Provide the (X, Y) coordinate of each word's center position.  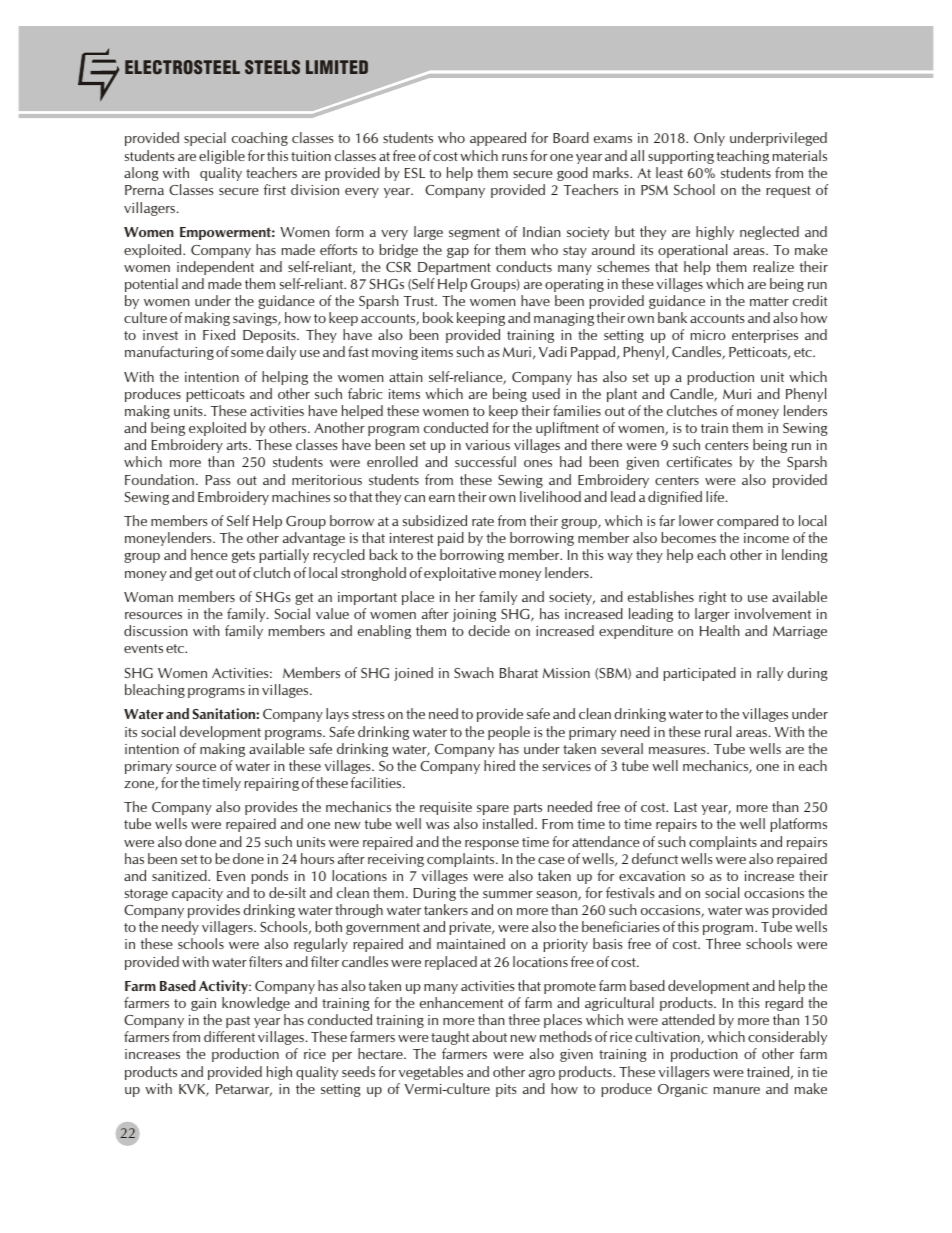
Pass (218, 480)
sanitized (180, 875)
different (229, 1036)
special (205, 139)
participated (699, 674)
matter (769, 301)
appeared (498, 139)
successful (485, 461)
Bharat (519, 672)
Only (709, 139)
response (492, 845)
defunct (655, 858)
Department (454, 268)
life (716, 496)
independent (215, 268)
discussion (156, 630)
